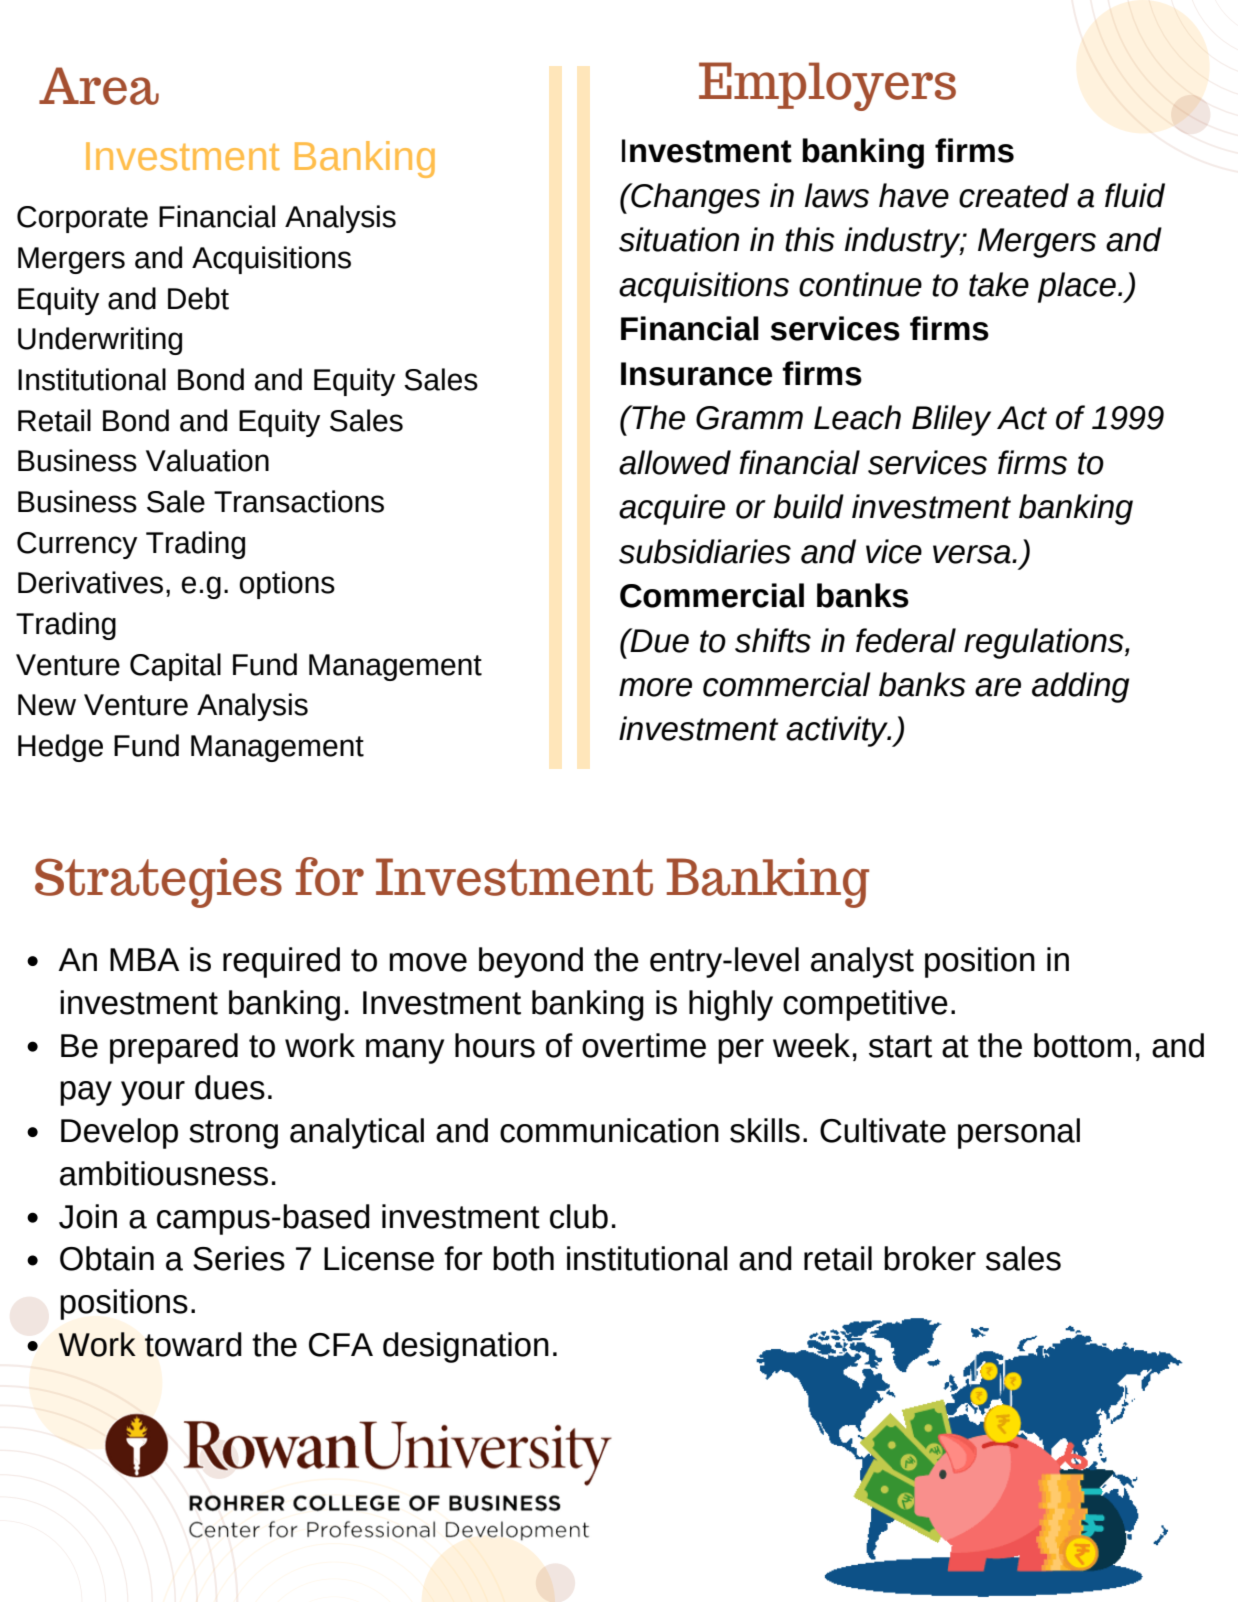 Image resolution: width=1238 pixels, height=1602 pixels. Describe the element at coordinates (655, 687) in the document. I see `more` at that location.
